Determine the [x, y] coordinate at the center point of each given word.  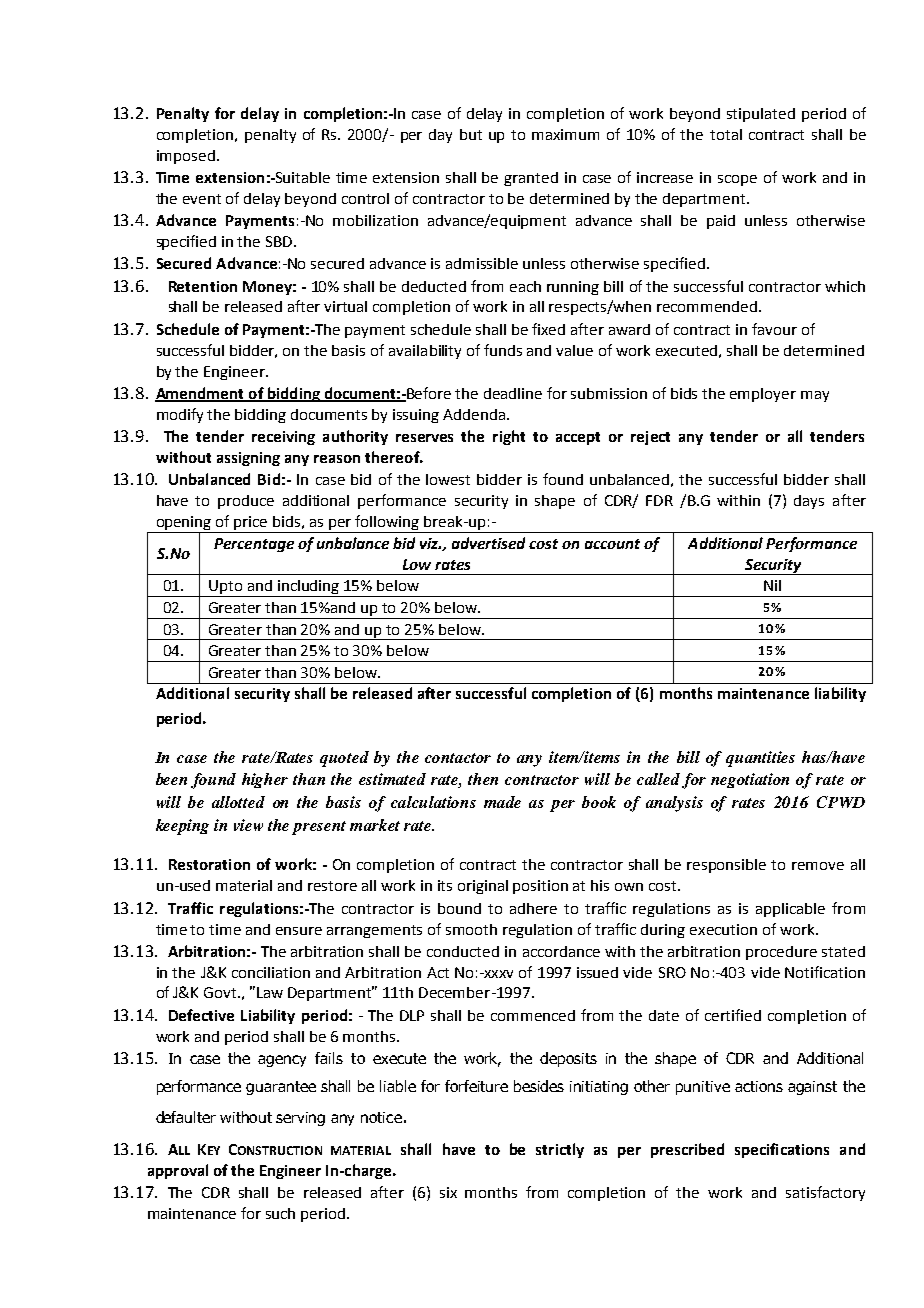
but [471, 134]
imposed [186, 157]
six [448, 1192]
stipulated [761, 115]
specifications [782, 1150]
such [280, 1213]
